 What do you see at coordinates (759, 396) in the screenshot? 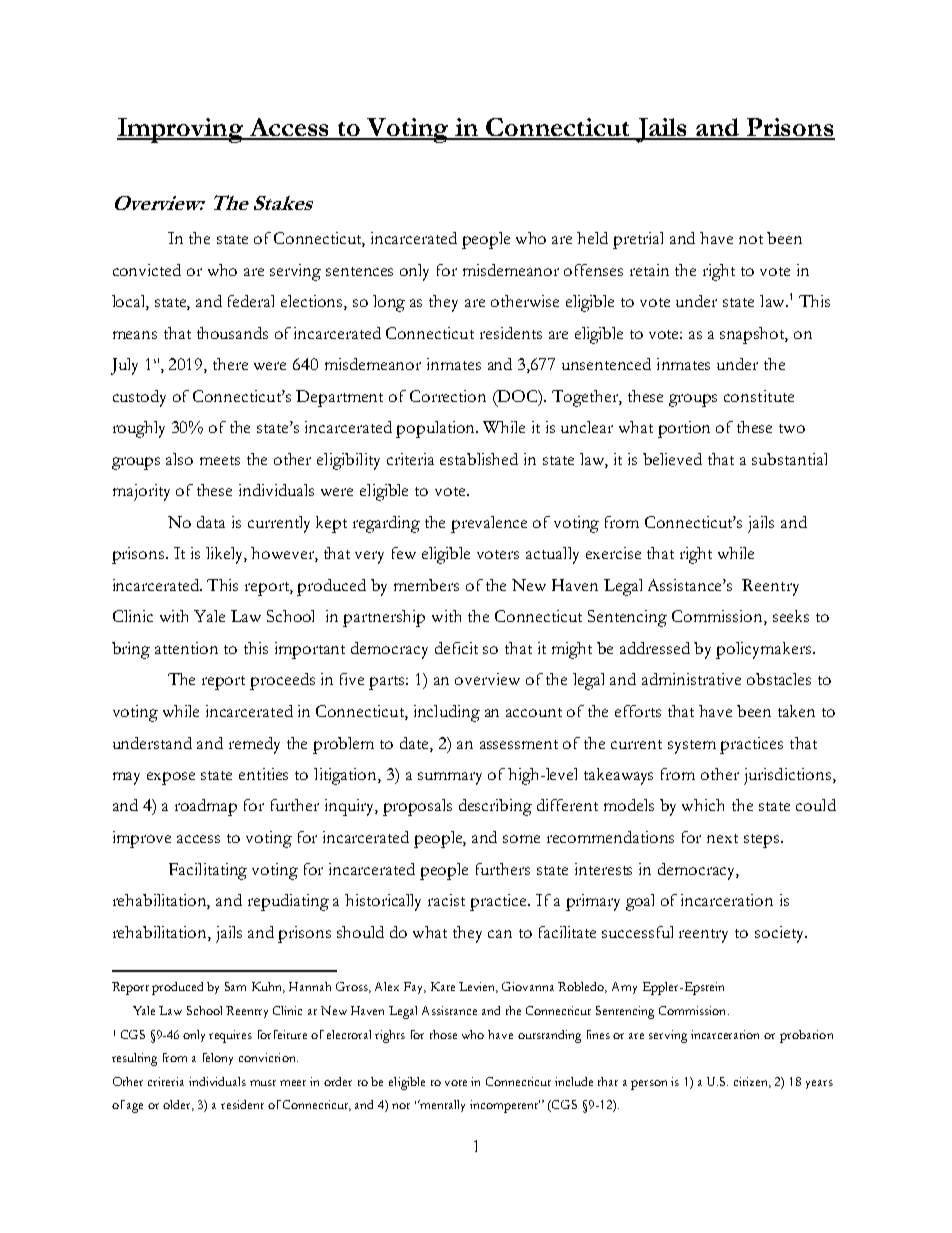
I see `constitute` at bounding box center [759, 396].
